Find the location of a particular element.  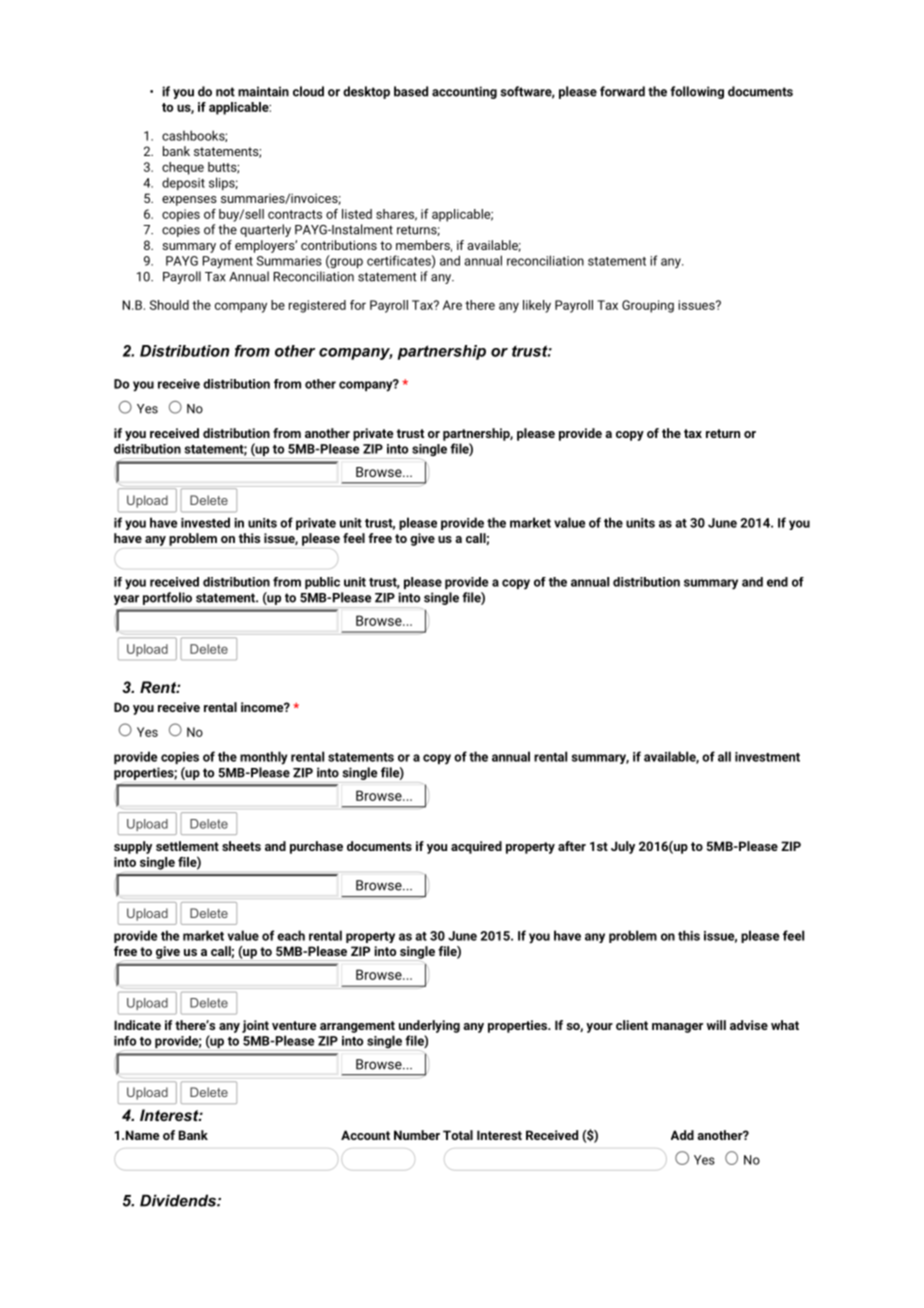

likely is located at coordinates (537, 306).
